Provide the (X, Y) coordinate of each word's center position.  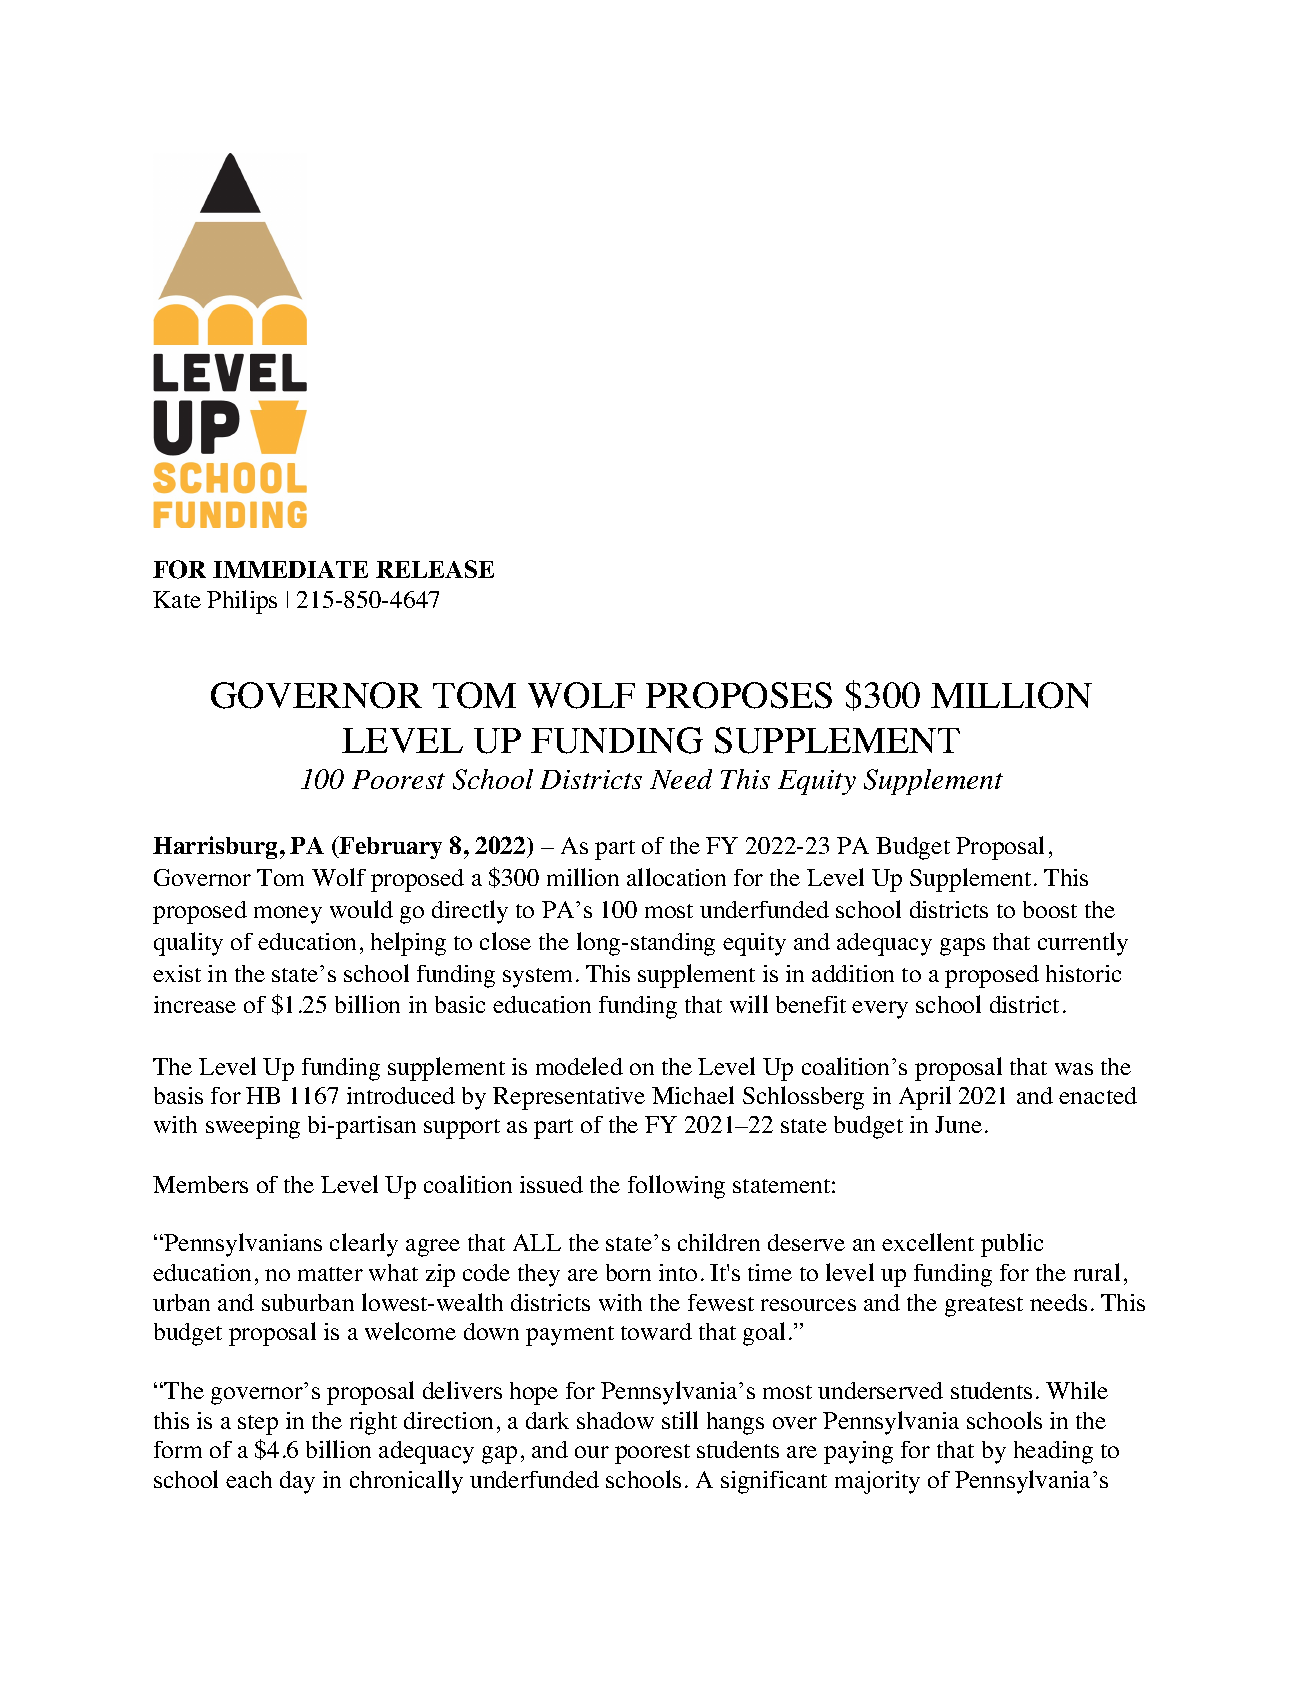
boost (1050, 909)
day (297, 1482)
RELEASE (435, 569)
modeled (579, 1066)
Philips (242, 602)
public (1012, 1245)
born (628, 1272)
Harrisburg (215, 847)
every (880, 1010)
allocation (676, 877)
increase (195, 1004)
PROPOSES (739, 695)
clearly (364, 1245)
